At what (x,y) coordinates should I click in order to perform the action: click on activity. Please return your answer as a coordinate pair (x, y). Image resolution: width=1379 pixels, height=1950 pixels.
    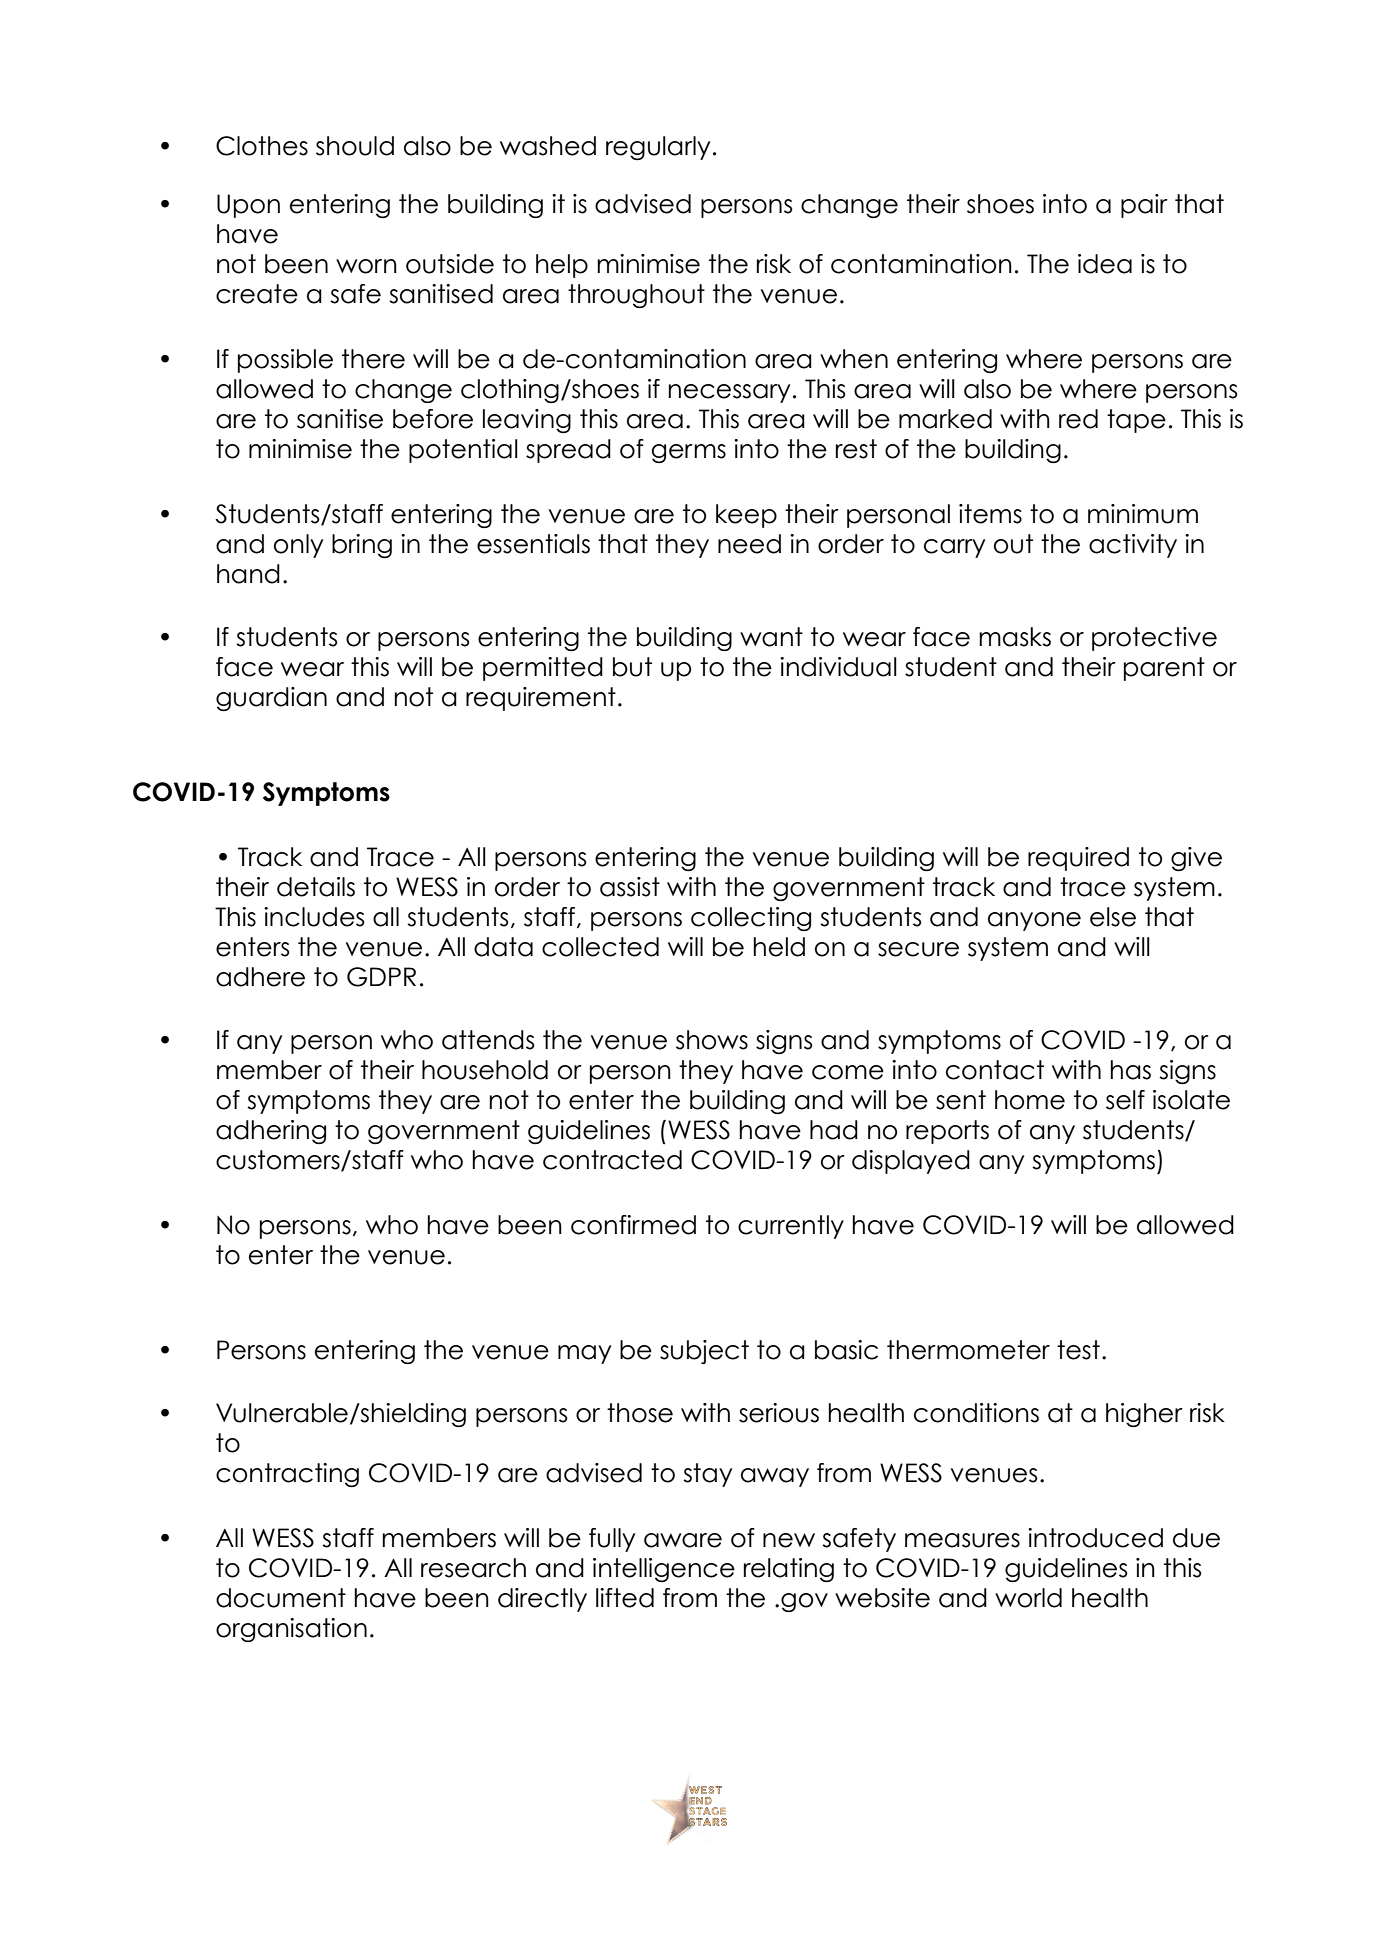
    Looking at the image, I should click on (1133, 546).
